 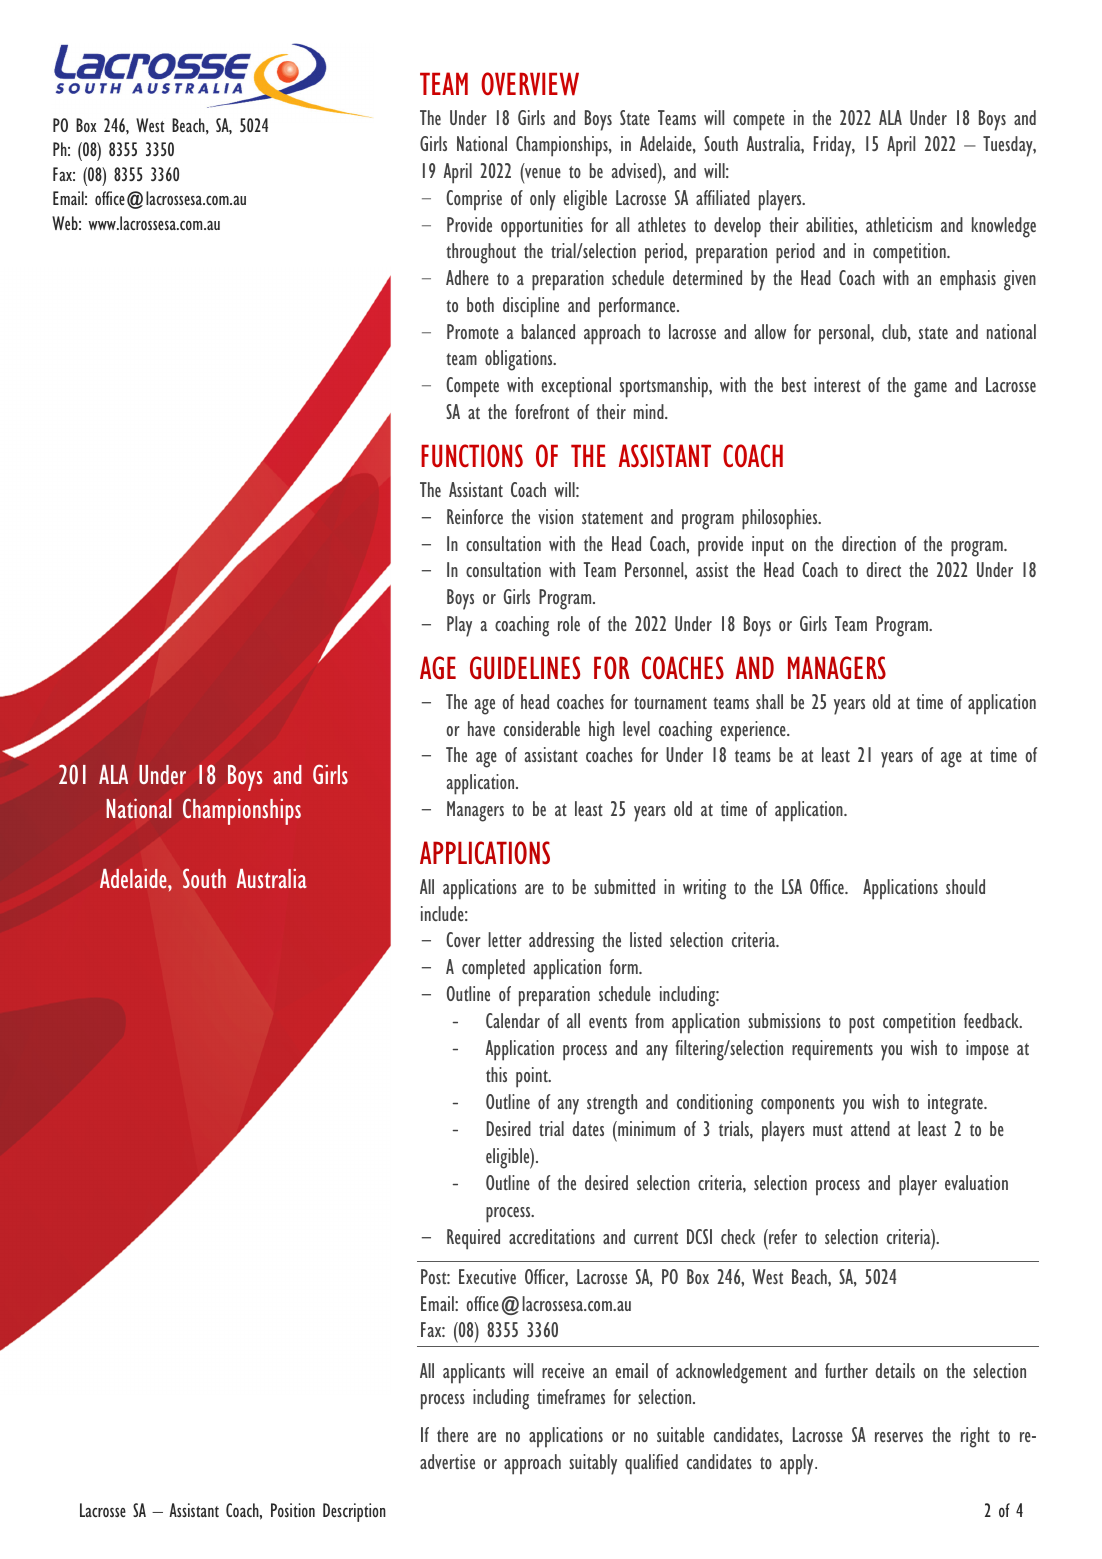 I want to click on have, so click(x=481, y=728).
